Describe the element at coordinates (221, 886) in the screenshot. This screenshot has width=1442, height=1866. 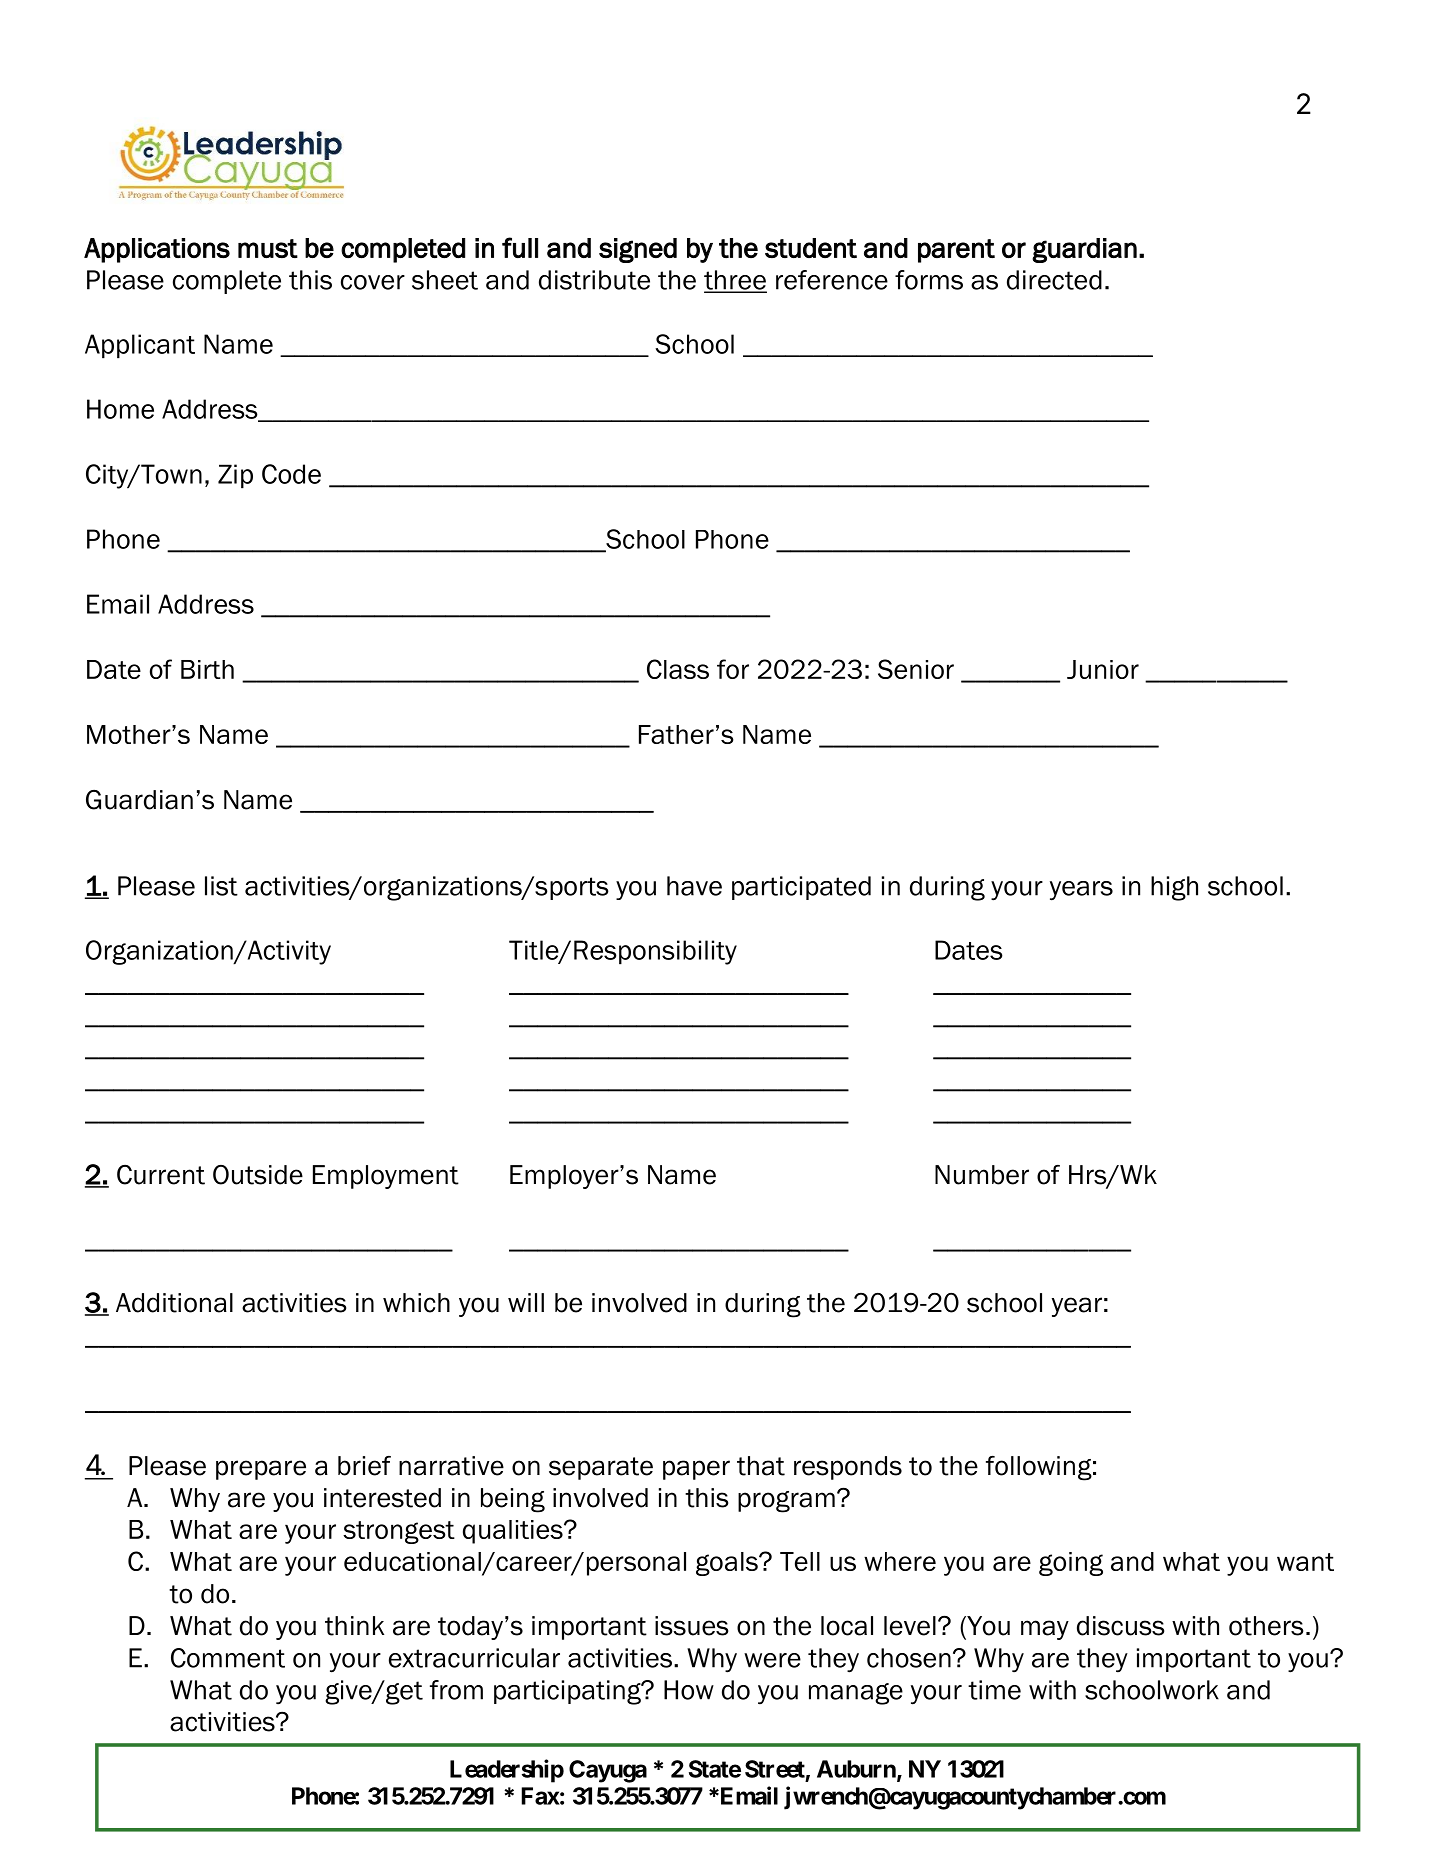
I see `list` at that location.
